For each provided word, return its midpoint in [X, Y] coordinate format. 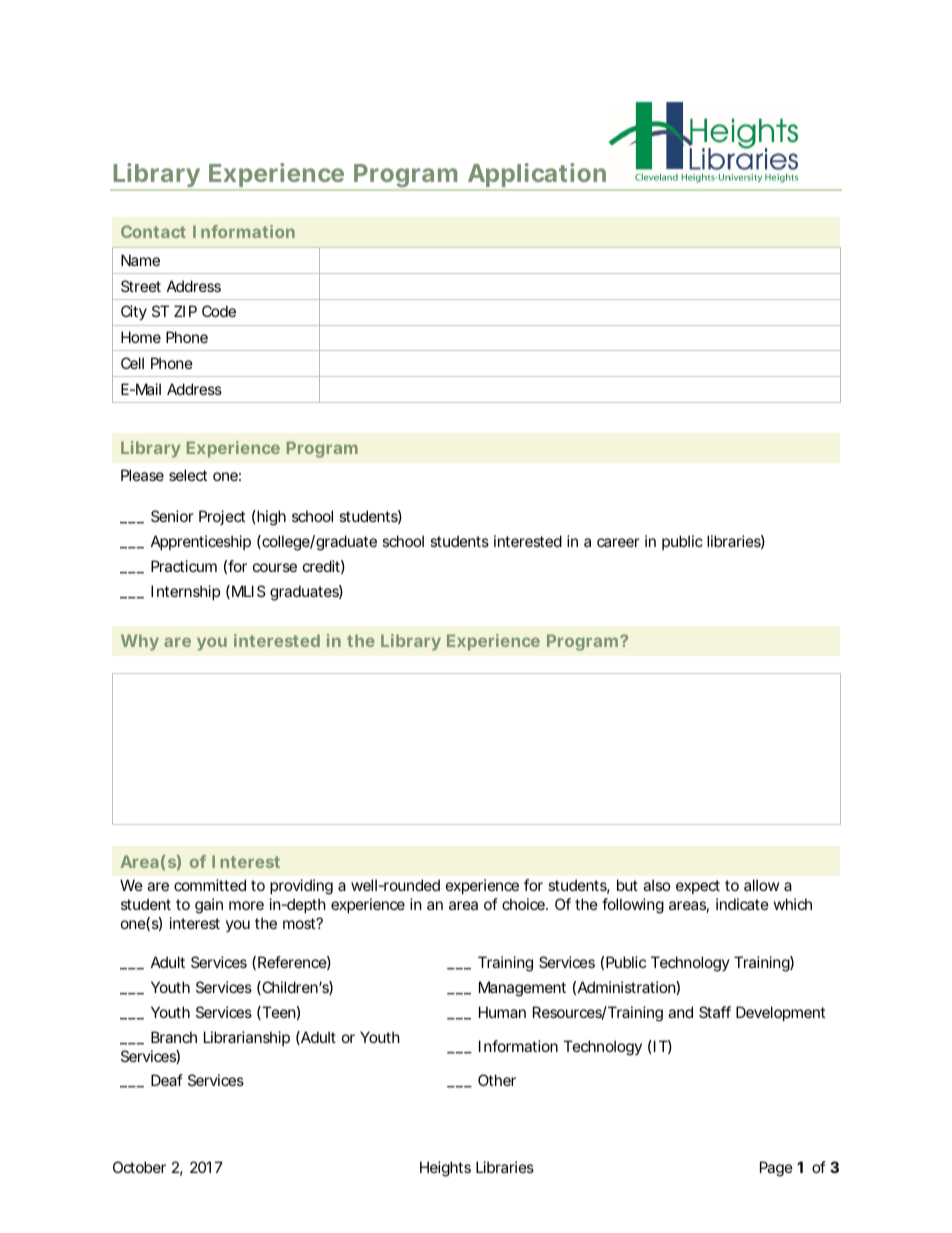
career [618, 542]
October [139, 1167]
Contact [153, 231]
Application [536, 177]
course [275, 567]
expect [698, 887]
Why [140, 642]
